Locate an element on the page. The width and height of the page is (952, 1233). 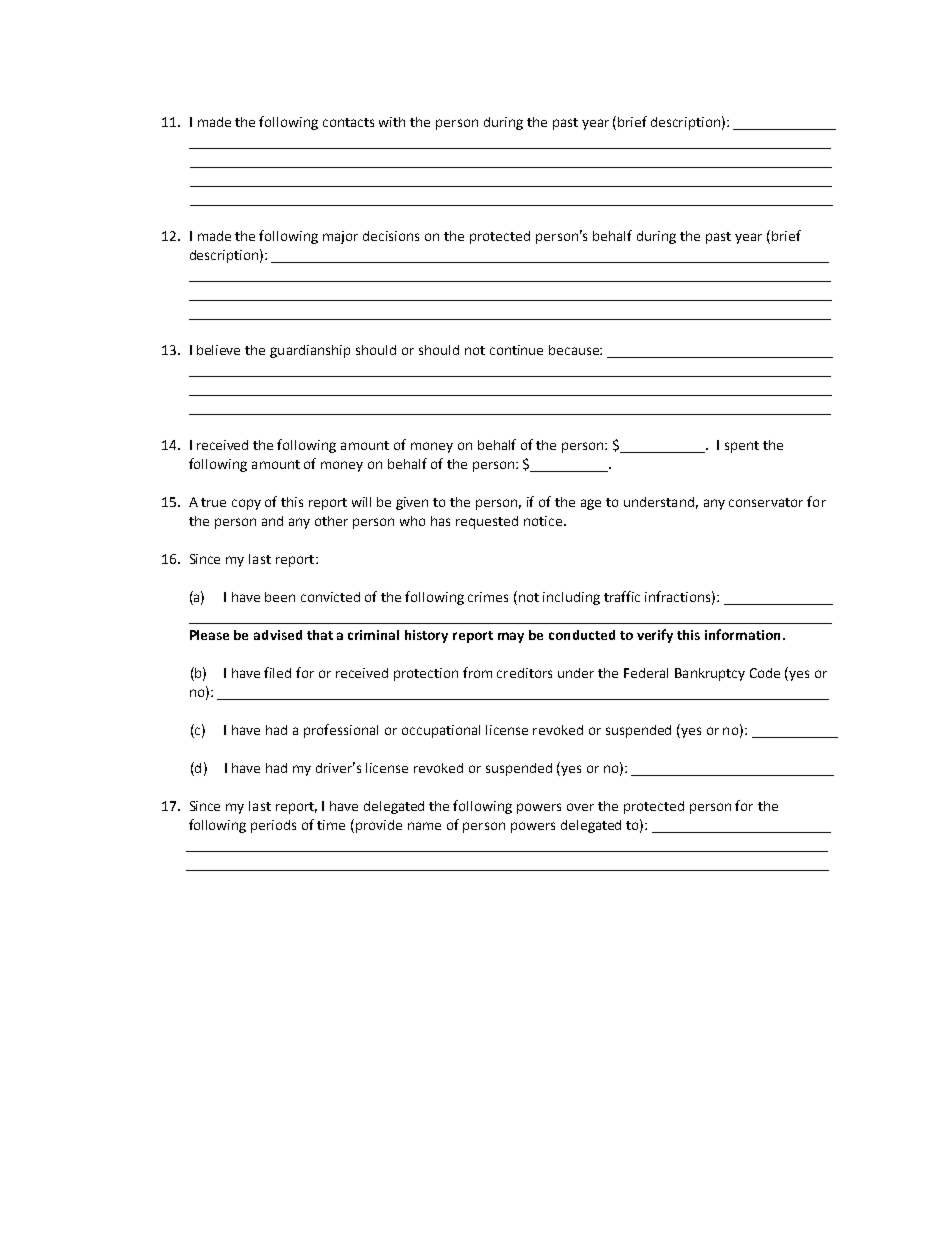
been is located at coordinates (280, 597).
